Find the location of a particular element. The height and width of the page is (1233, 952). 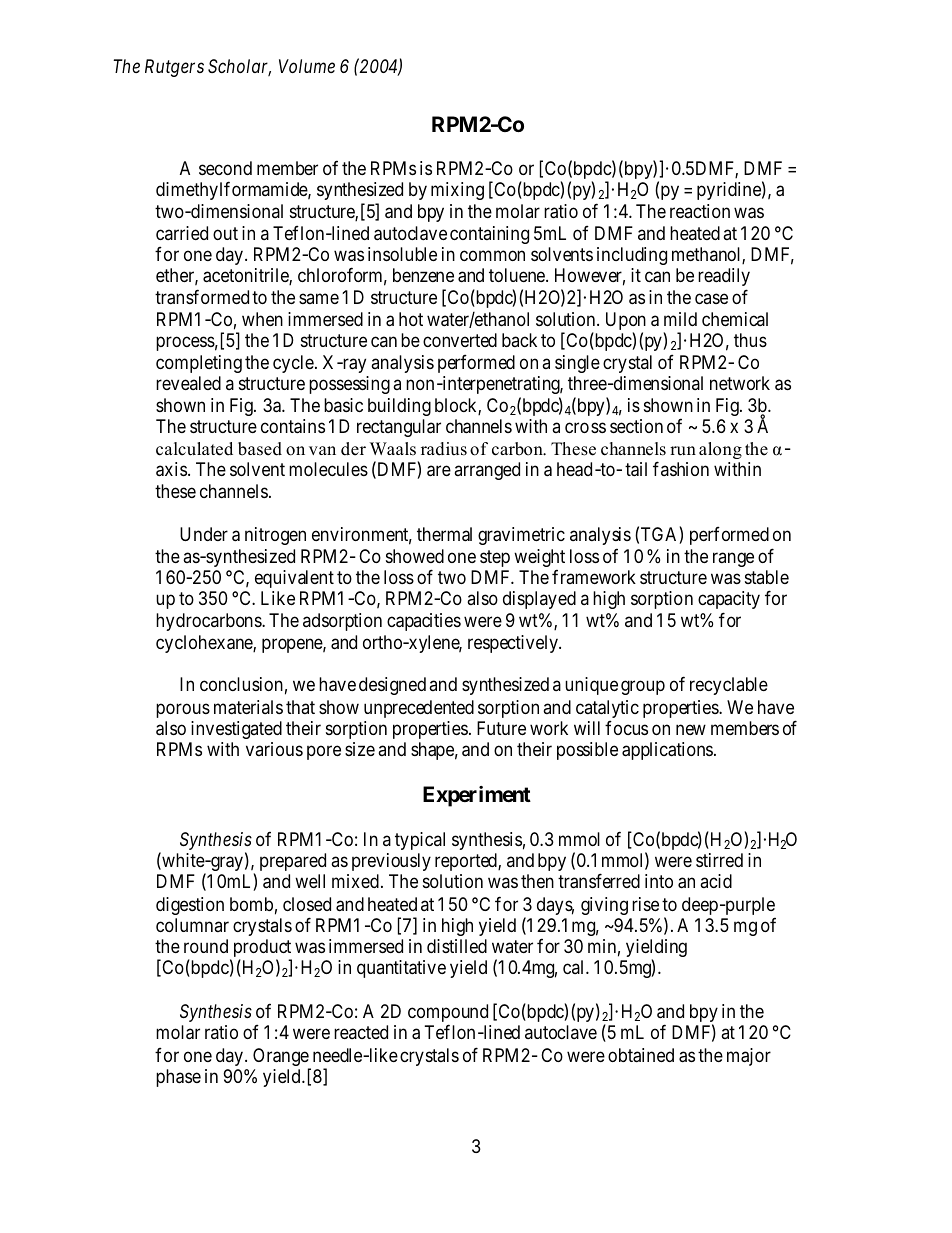

reaction is located at coordinates (700, 211).
